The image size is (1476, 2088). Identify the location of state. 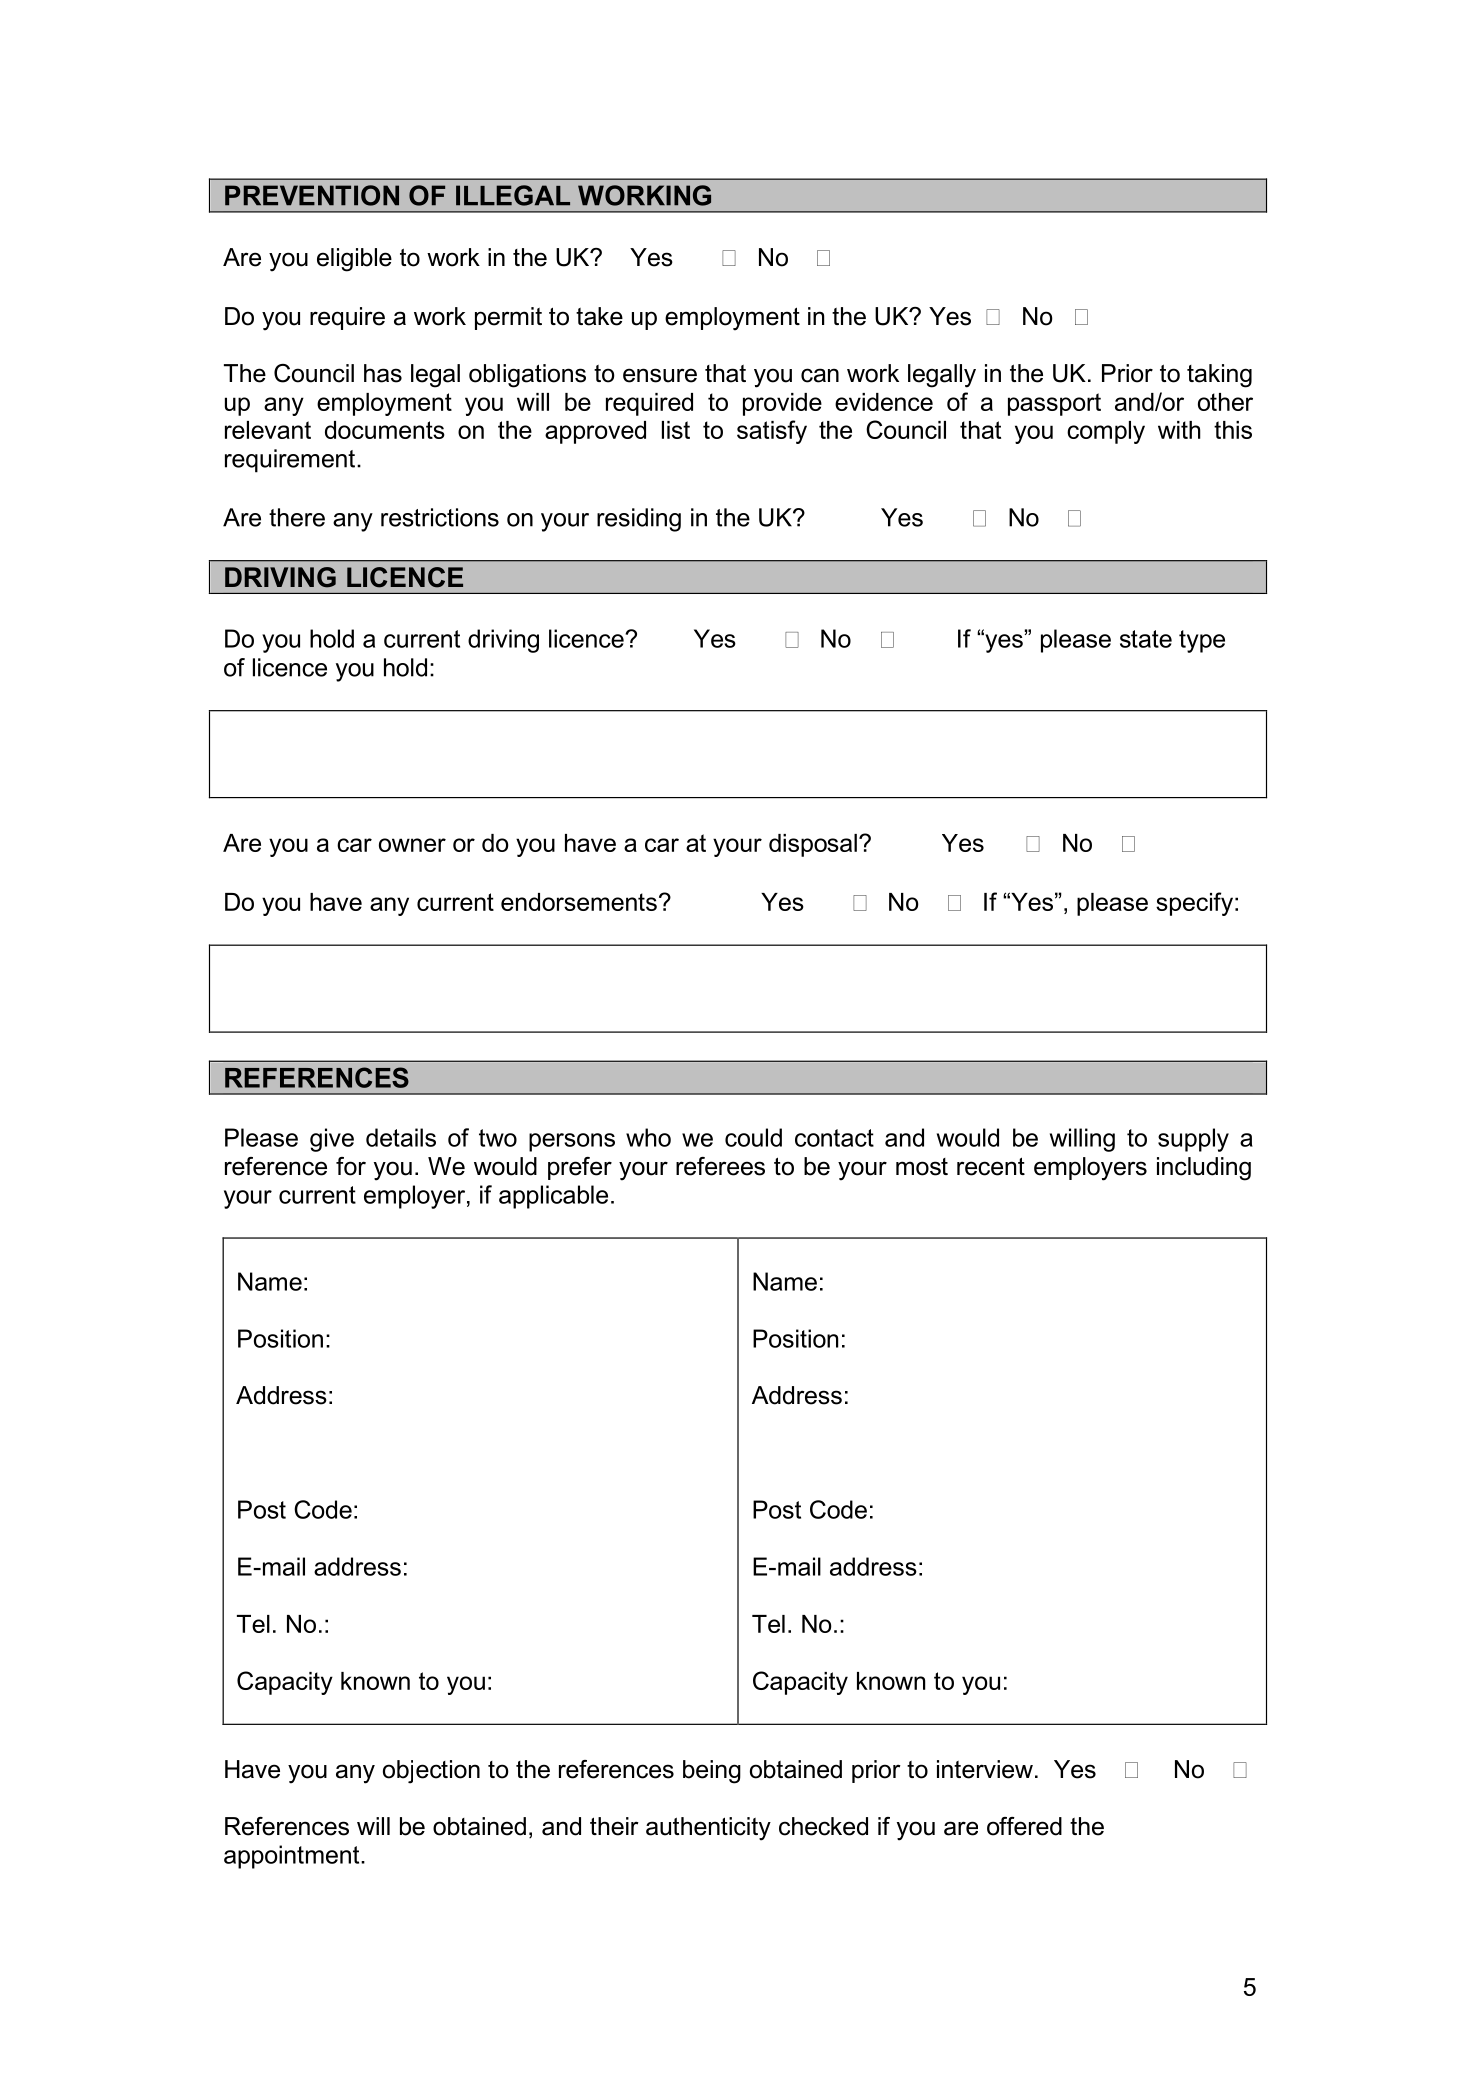
(1146, 639).
